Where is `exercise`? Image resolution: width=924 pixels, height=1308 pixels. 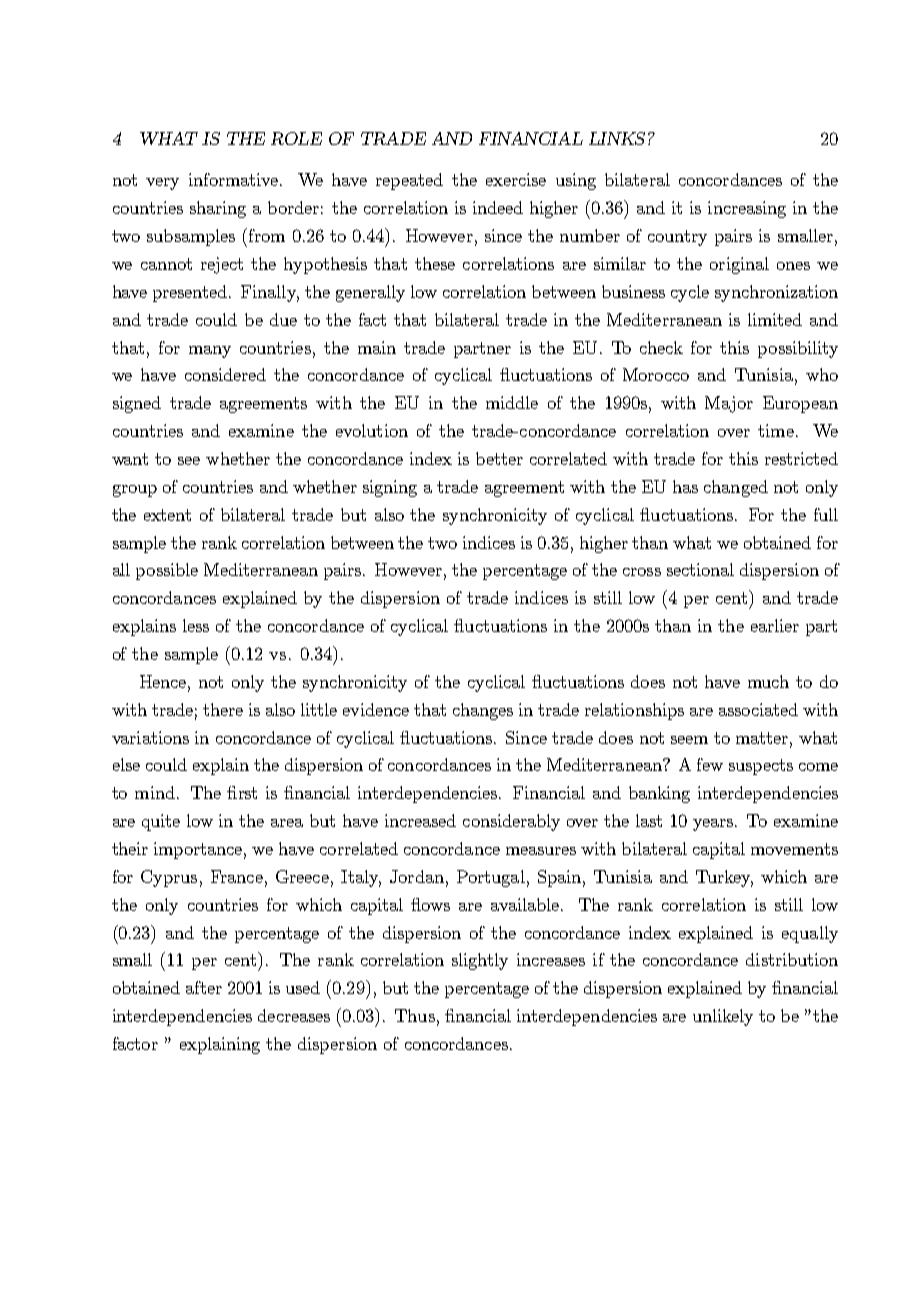
exercise is located at coordinates (516, 179).
